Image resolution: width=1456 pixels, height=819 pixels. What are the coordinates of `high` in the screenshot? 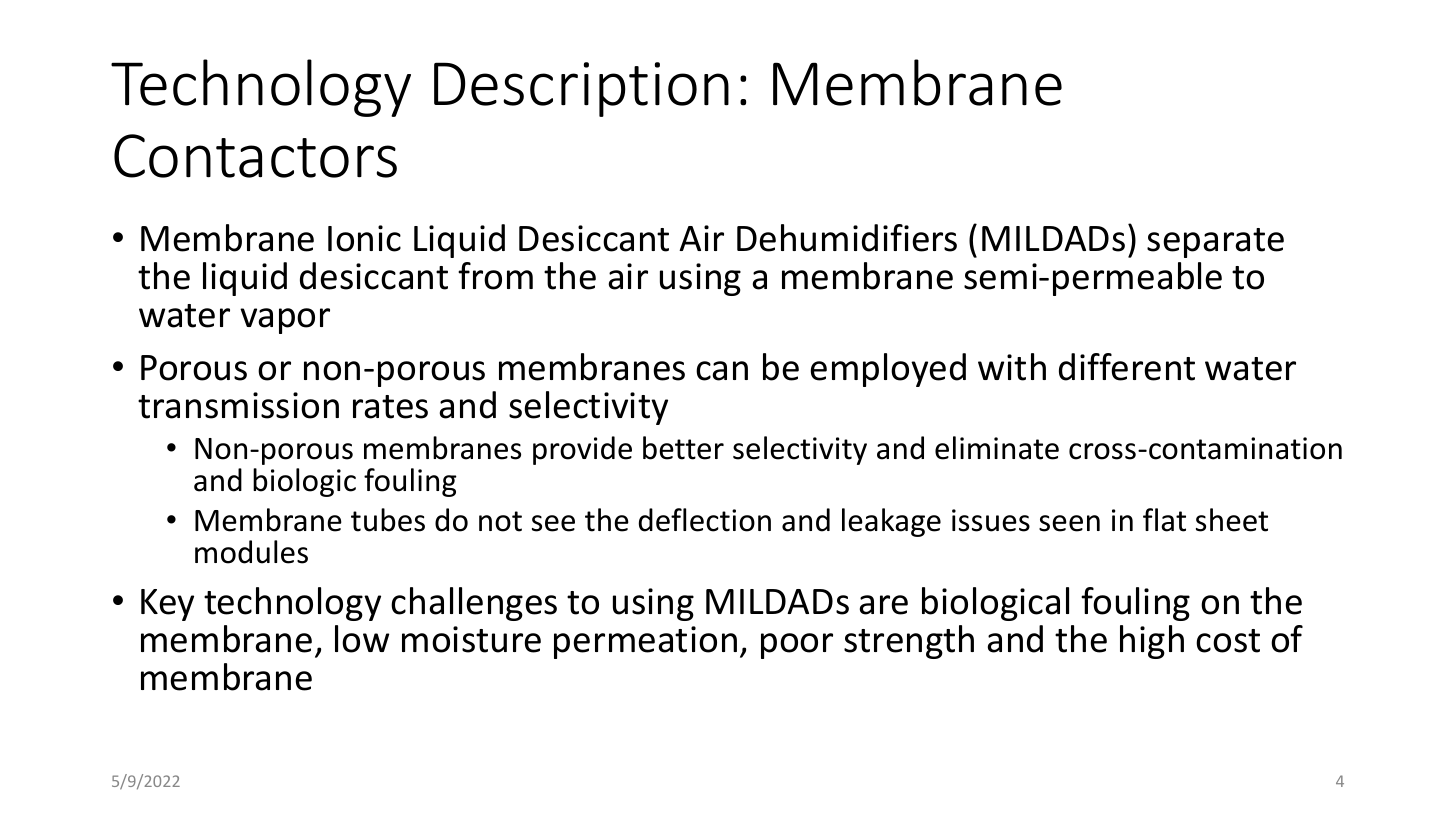 It's located at (1152, 642).
